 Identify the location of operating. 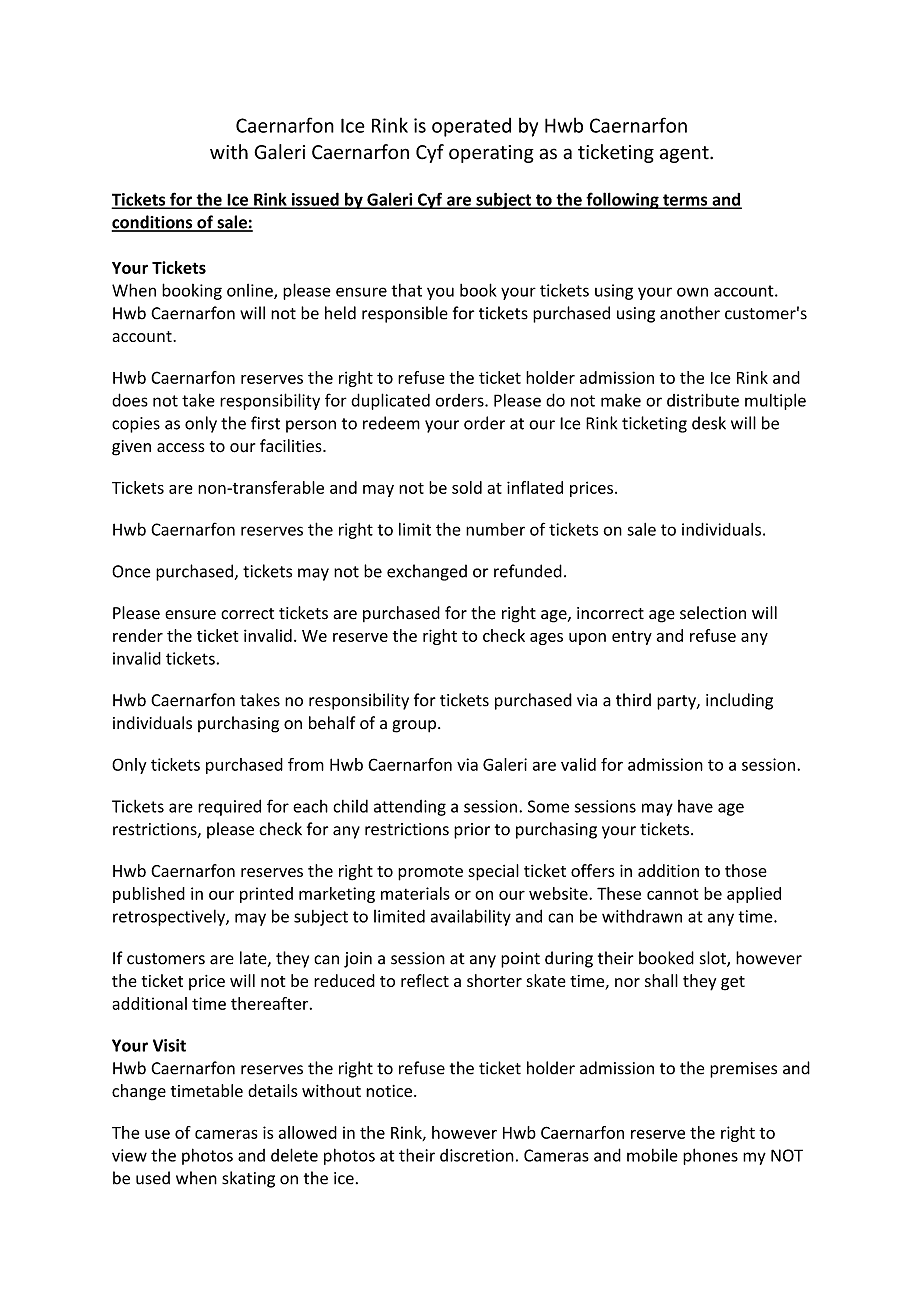
(491, 154).
